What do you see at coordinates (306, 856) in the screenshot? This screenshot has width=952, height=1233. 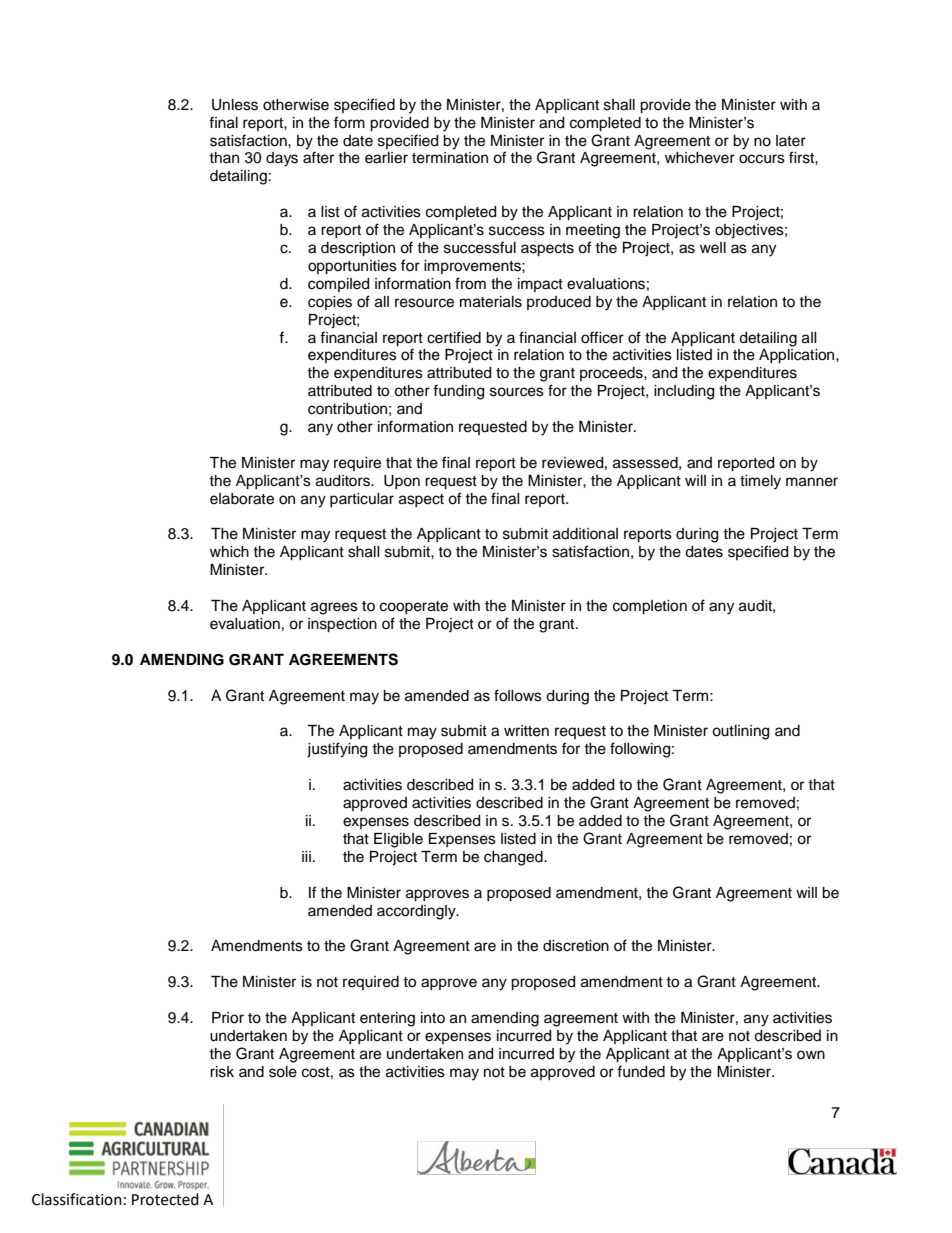 I see `iii` at bounding box center [306, 856].
